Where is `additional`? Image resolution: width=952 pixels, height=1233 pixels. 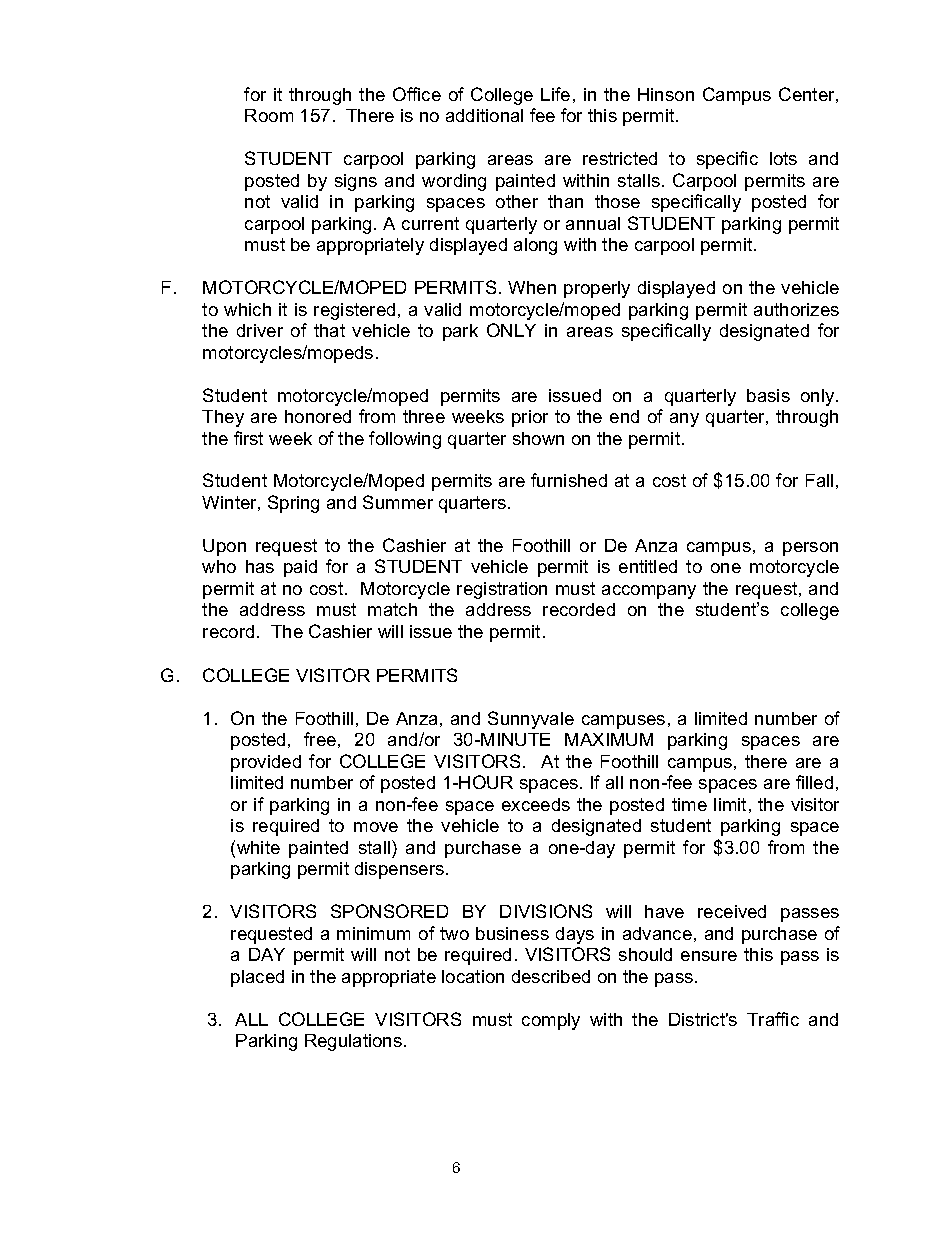 additional is located at coordinates (484, 115).
